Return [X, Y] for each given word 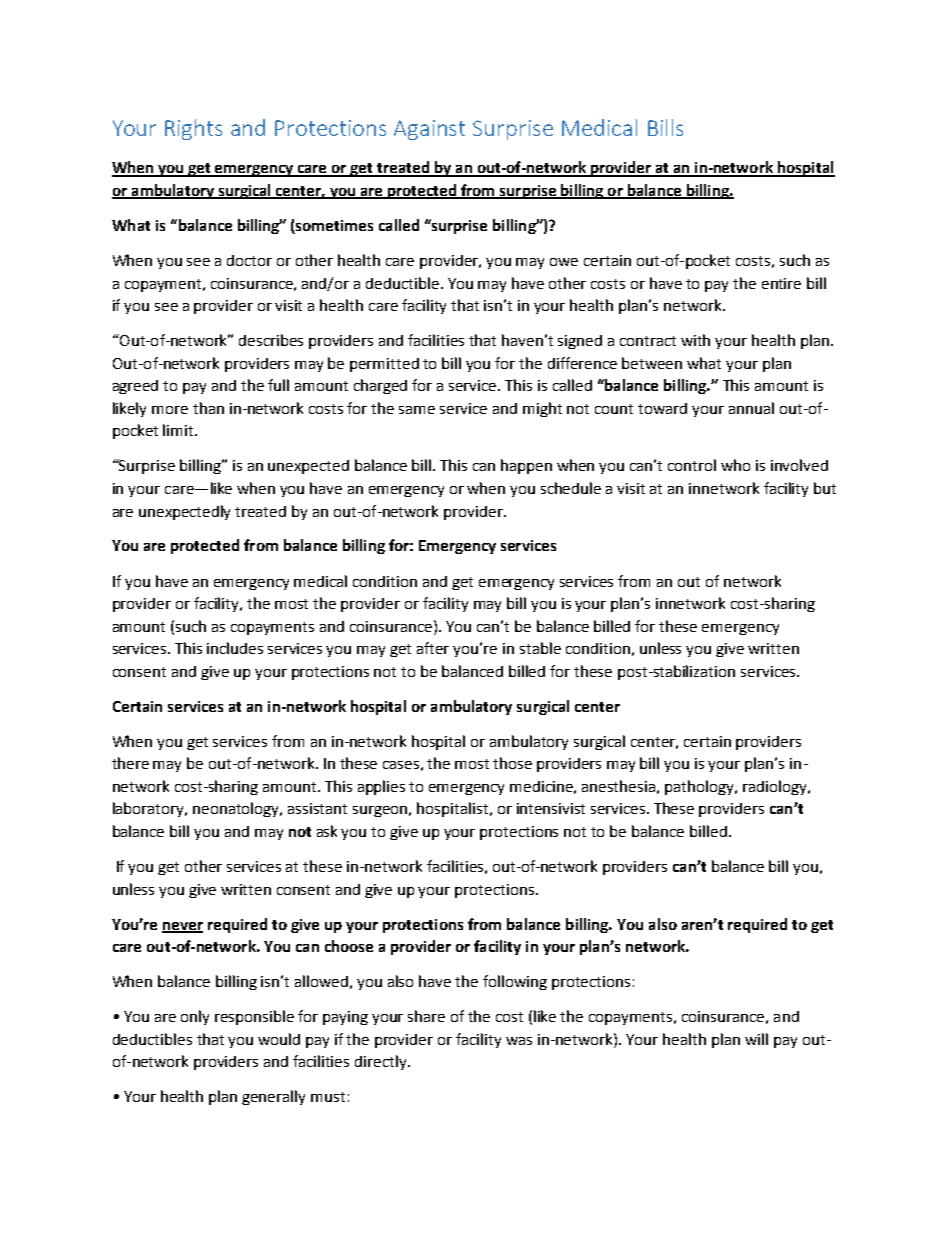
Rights [193, 129]
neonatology [237, 809]
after [433, 648]
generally [273, 1097]
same [417, 410]
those [512, 763]
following [515, 982]
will [756, 1039]
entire [781, 283]
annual [751, 408]
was [519, 1041]
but [825, 488]
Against [429, 130]
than [208, 408]
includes [235, 648]
